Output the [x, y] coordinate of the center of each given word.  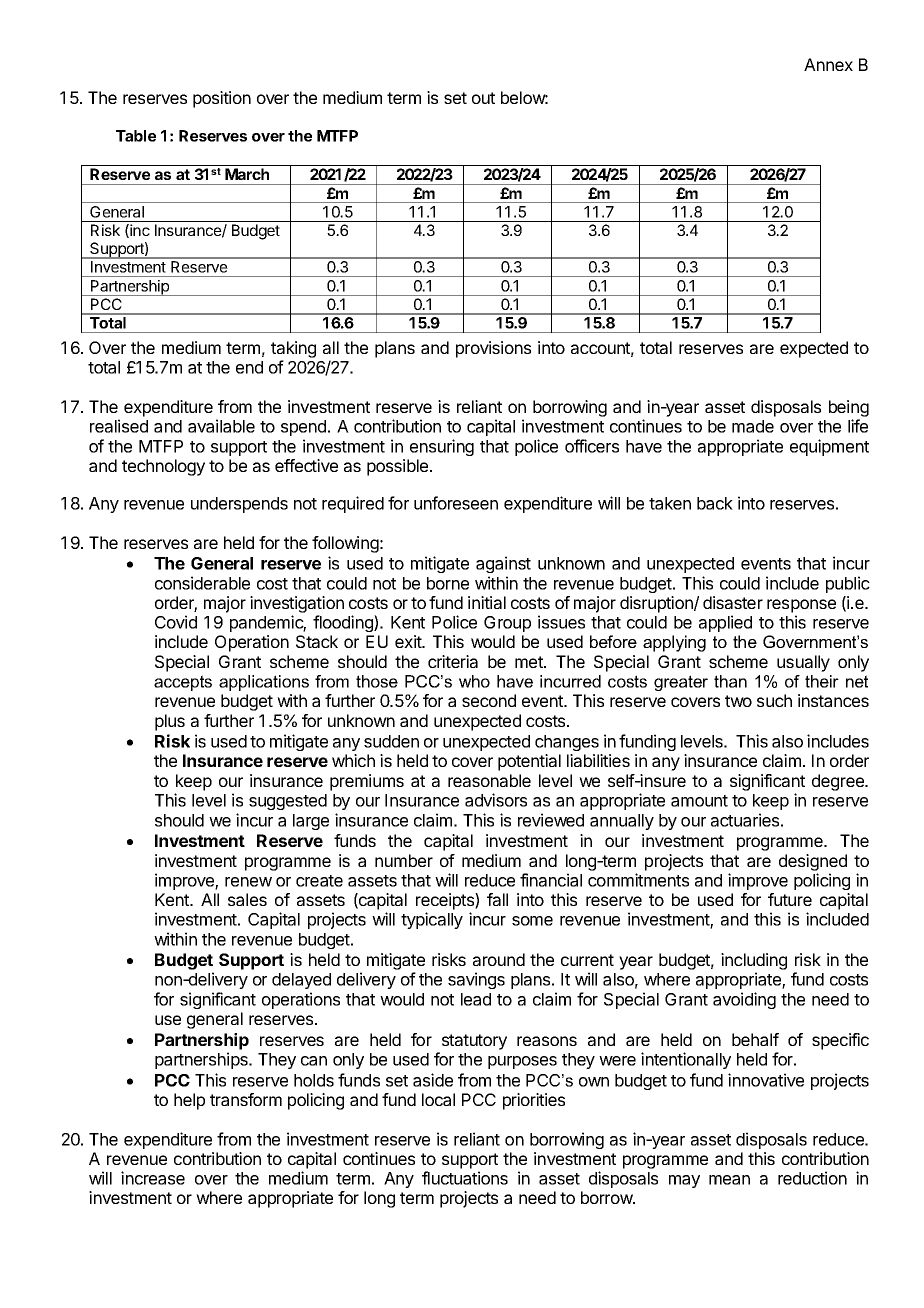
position [222, 99]
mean [729, 1180]
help [189, 1101]
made [753, 426]
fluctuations [465, 1178]
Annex [828, 64]
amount [699, 801]
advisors [496, 800]
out [483, 98]
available [221, 426]
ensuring [442, 447]
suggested [288, 802]
